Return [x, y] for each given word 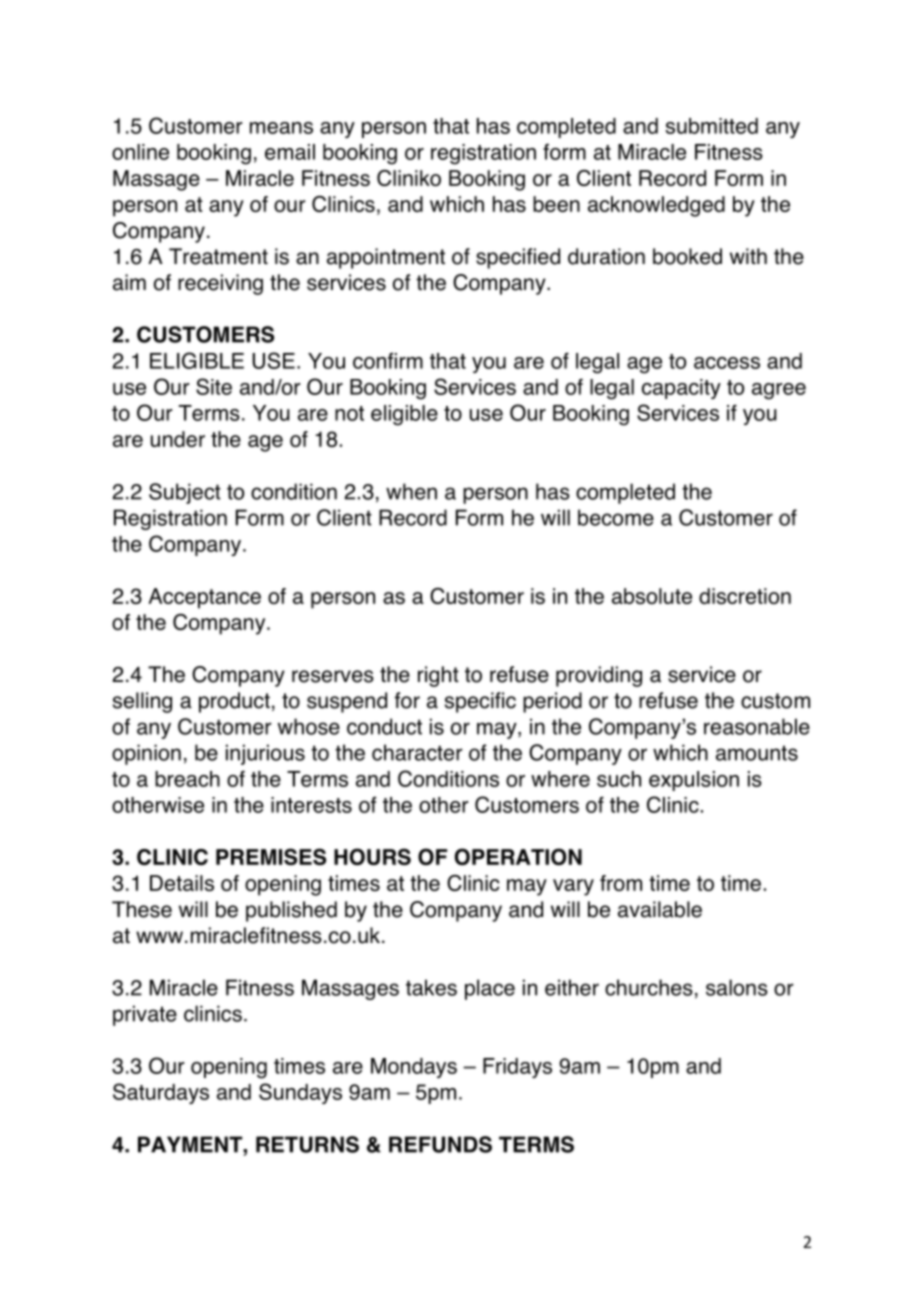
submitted [712, 126]
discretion [745, 596]
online [140, 152]
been [556, 204]
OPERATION [518, 856]
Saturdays [161, 1093]
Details [182, 883]
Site [214, 386]
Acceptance [204, 598]
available [660, 909]
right [438, 676]
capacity [681, 389]
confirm [388, 360]
